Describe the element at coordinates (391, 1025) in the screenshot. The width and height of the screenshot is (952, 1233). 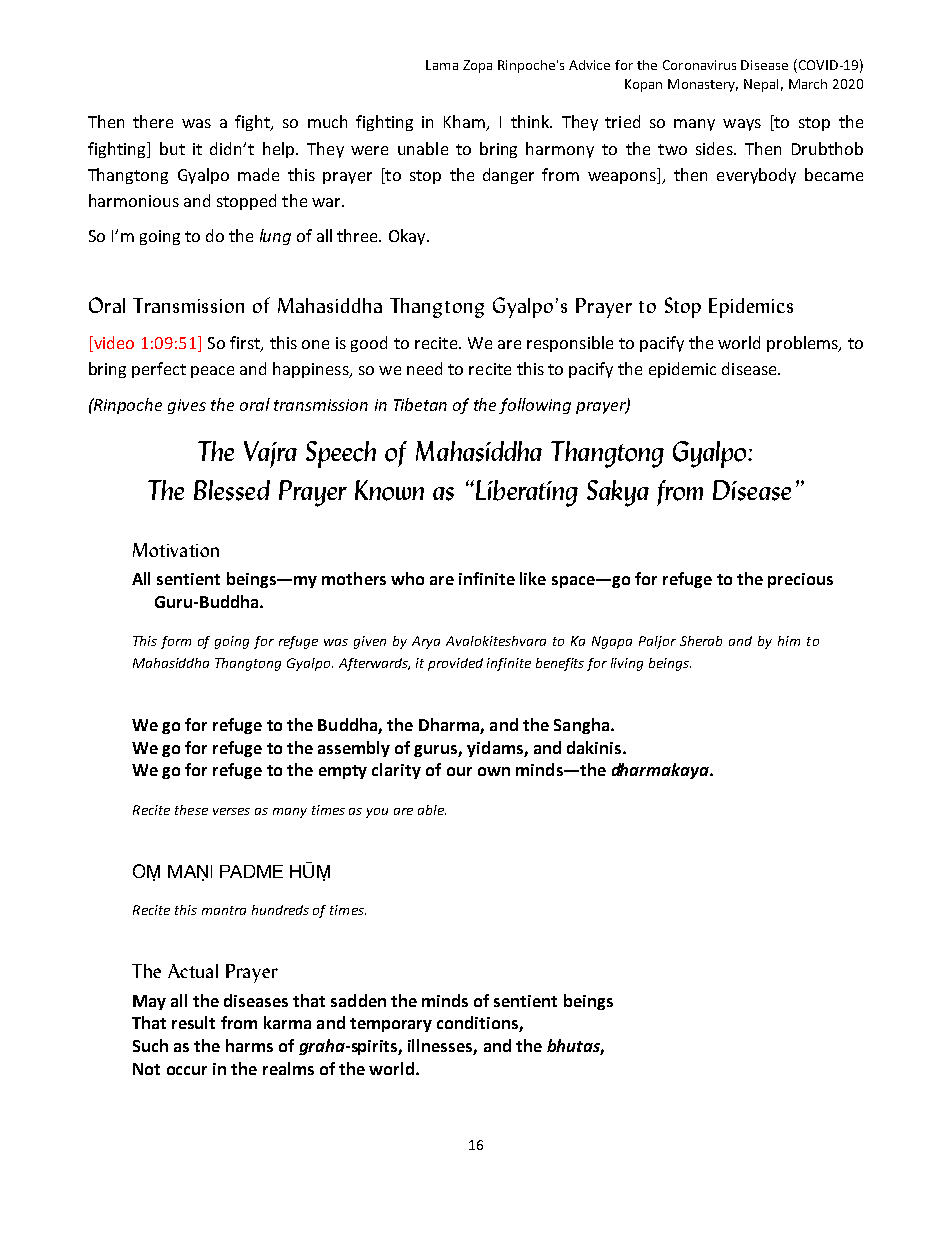
I see `temporary` at that location.
